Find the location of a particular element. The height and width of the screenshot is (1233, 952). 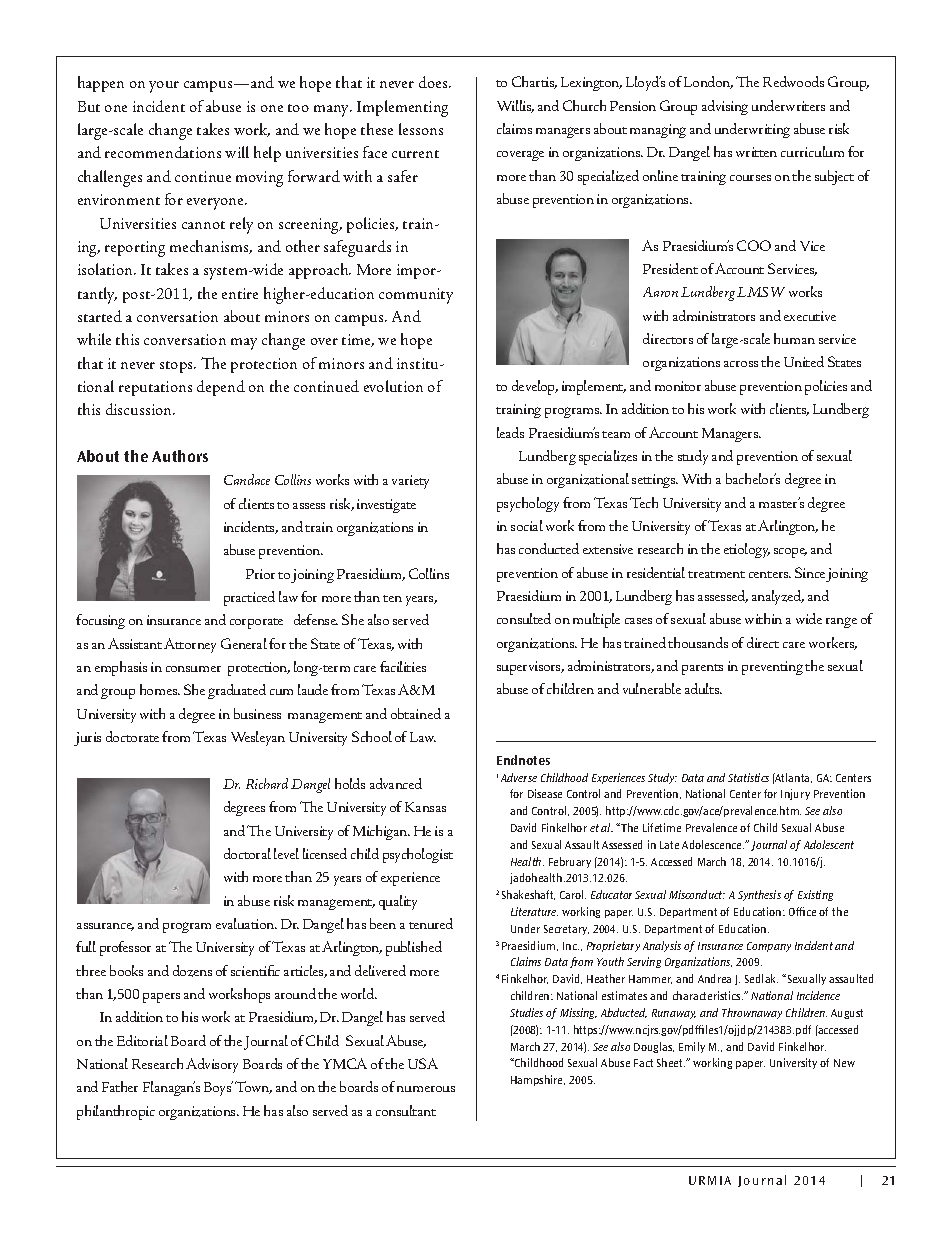

your is located at coordinates (164, 87).
